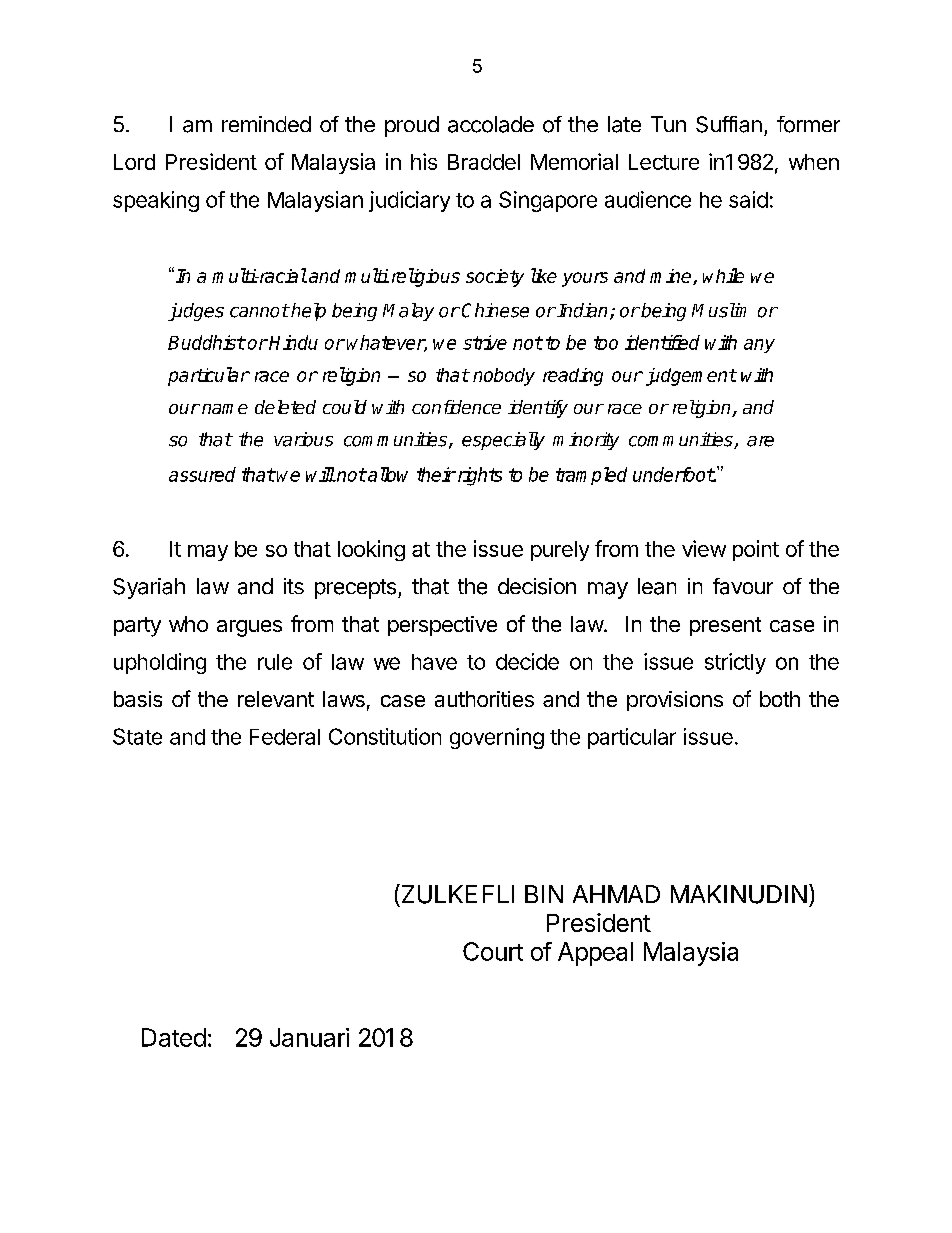  Describe the element at coordinates (664, 162) in the screenshot. I see `Lecture` at that location.
